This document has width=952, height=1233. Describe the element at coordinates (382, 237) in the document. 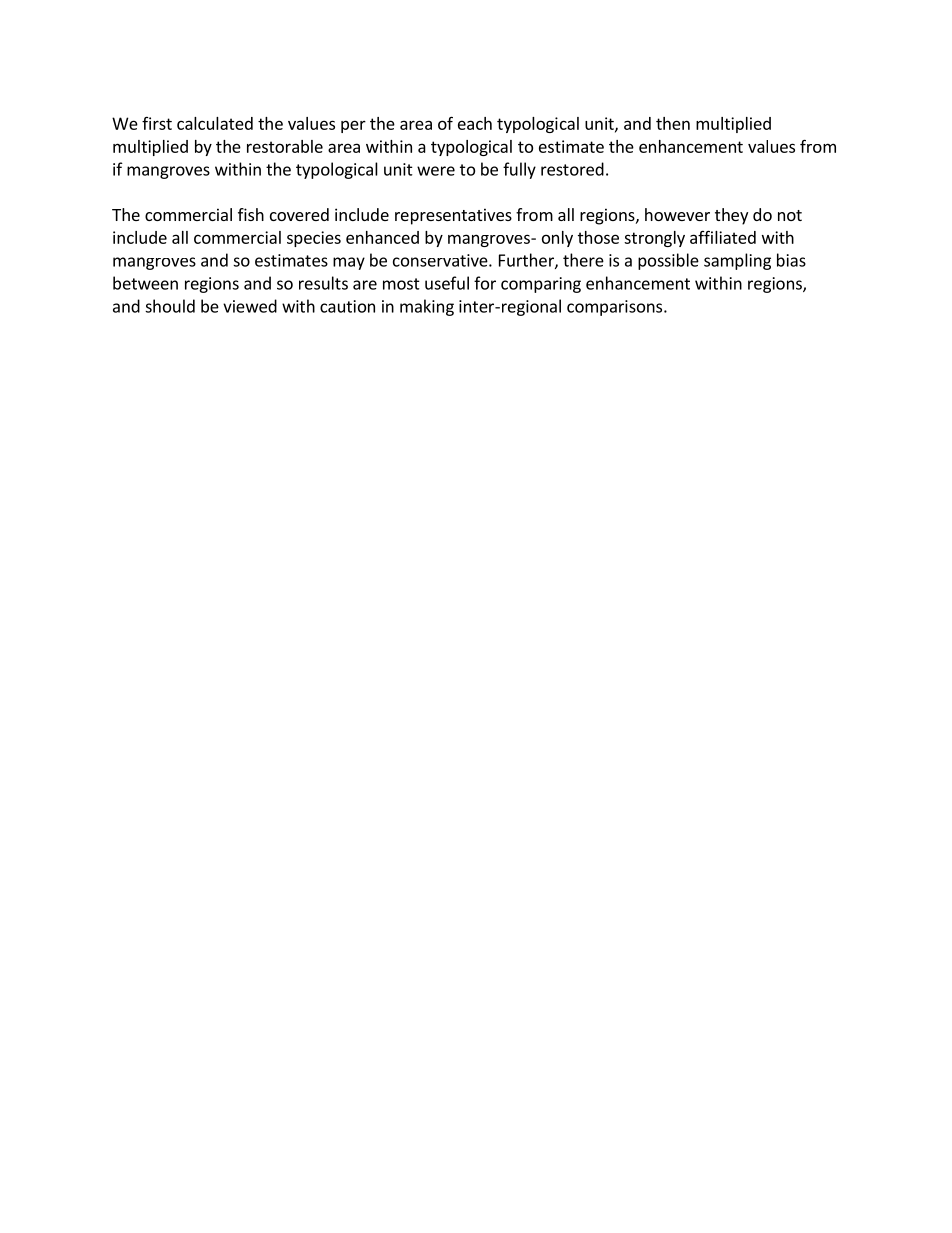

I see `enhanced` at that location.
